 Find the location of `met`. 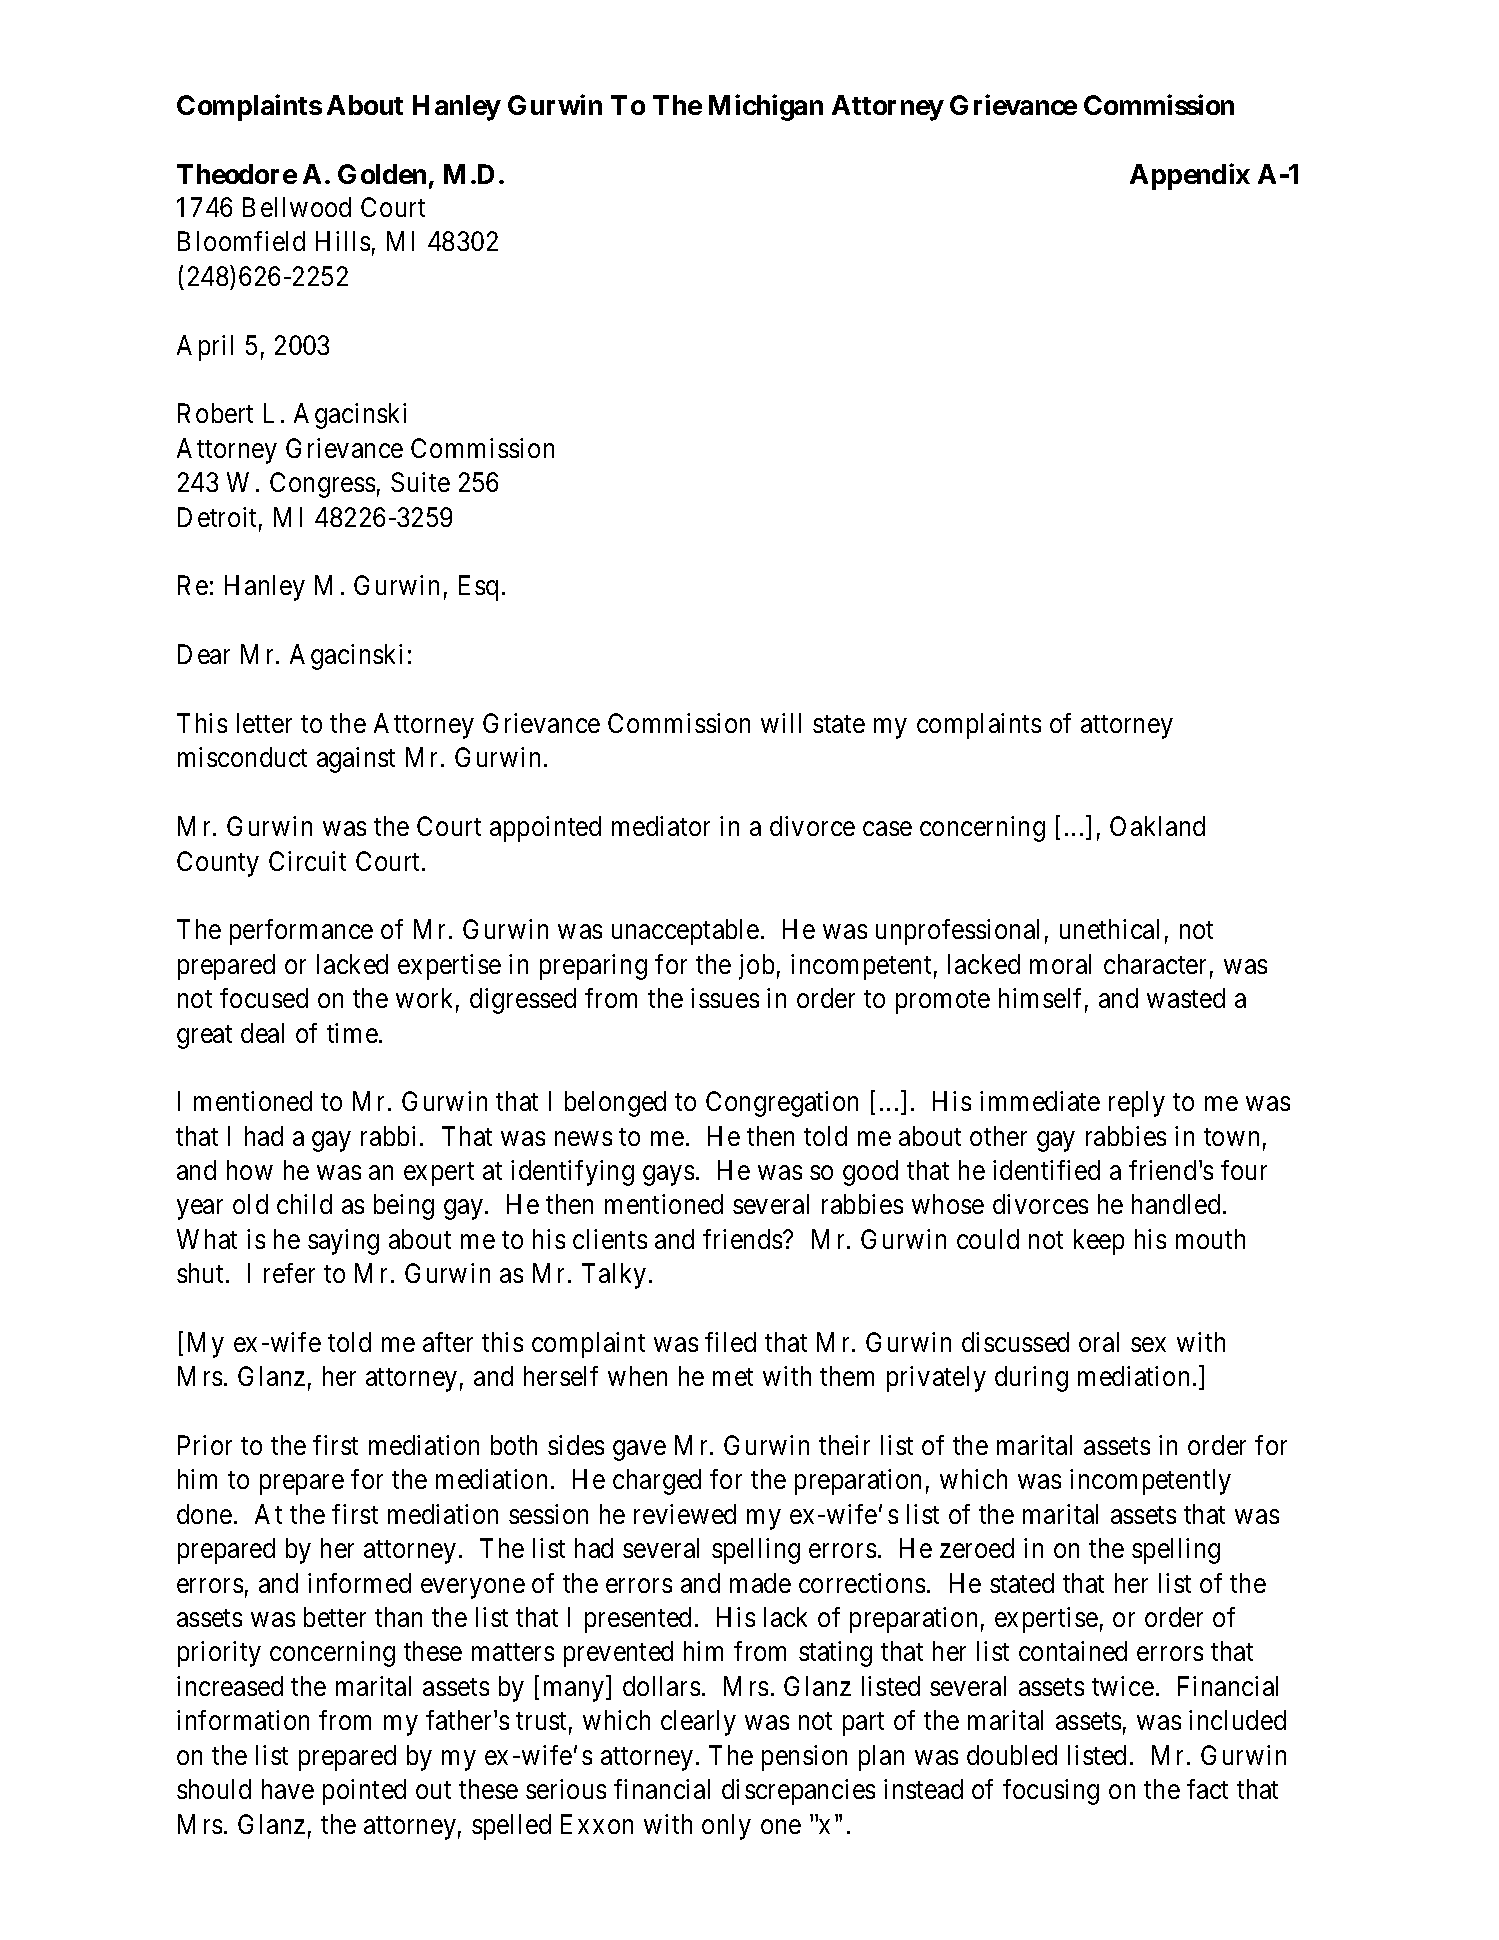

met is located at coordinates (733, 1377).
